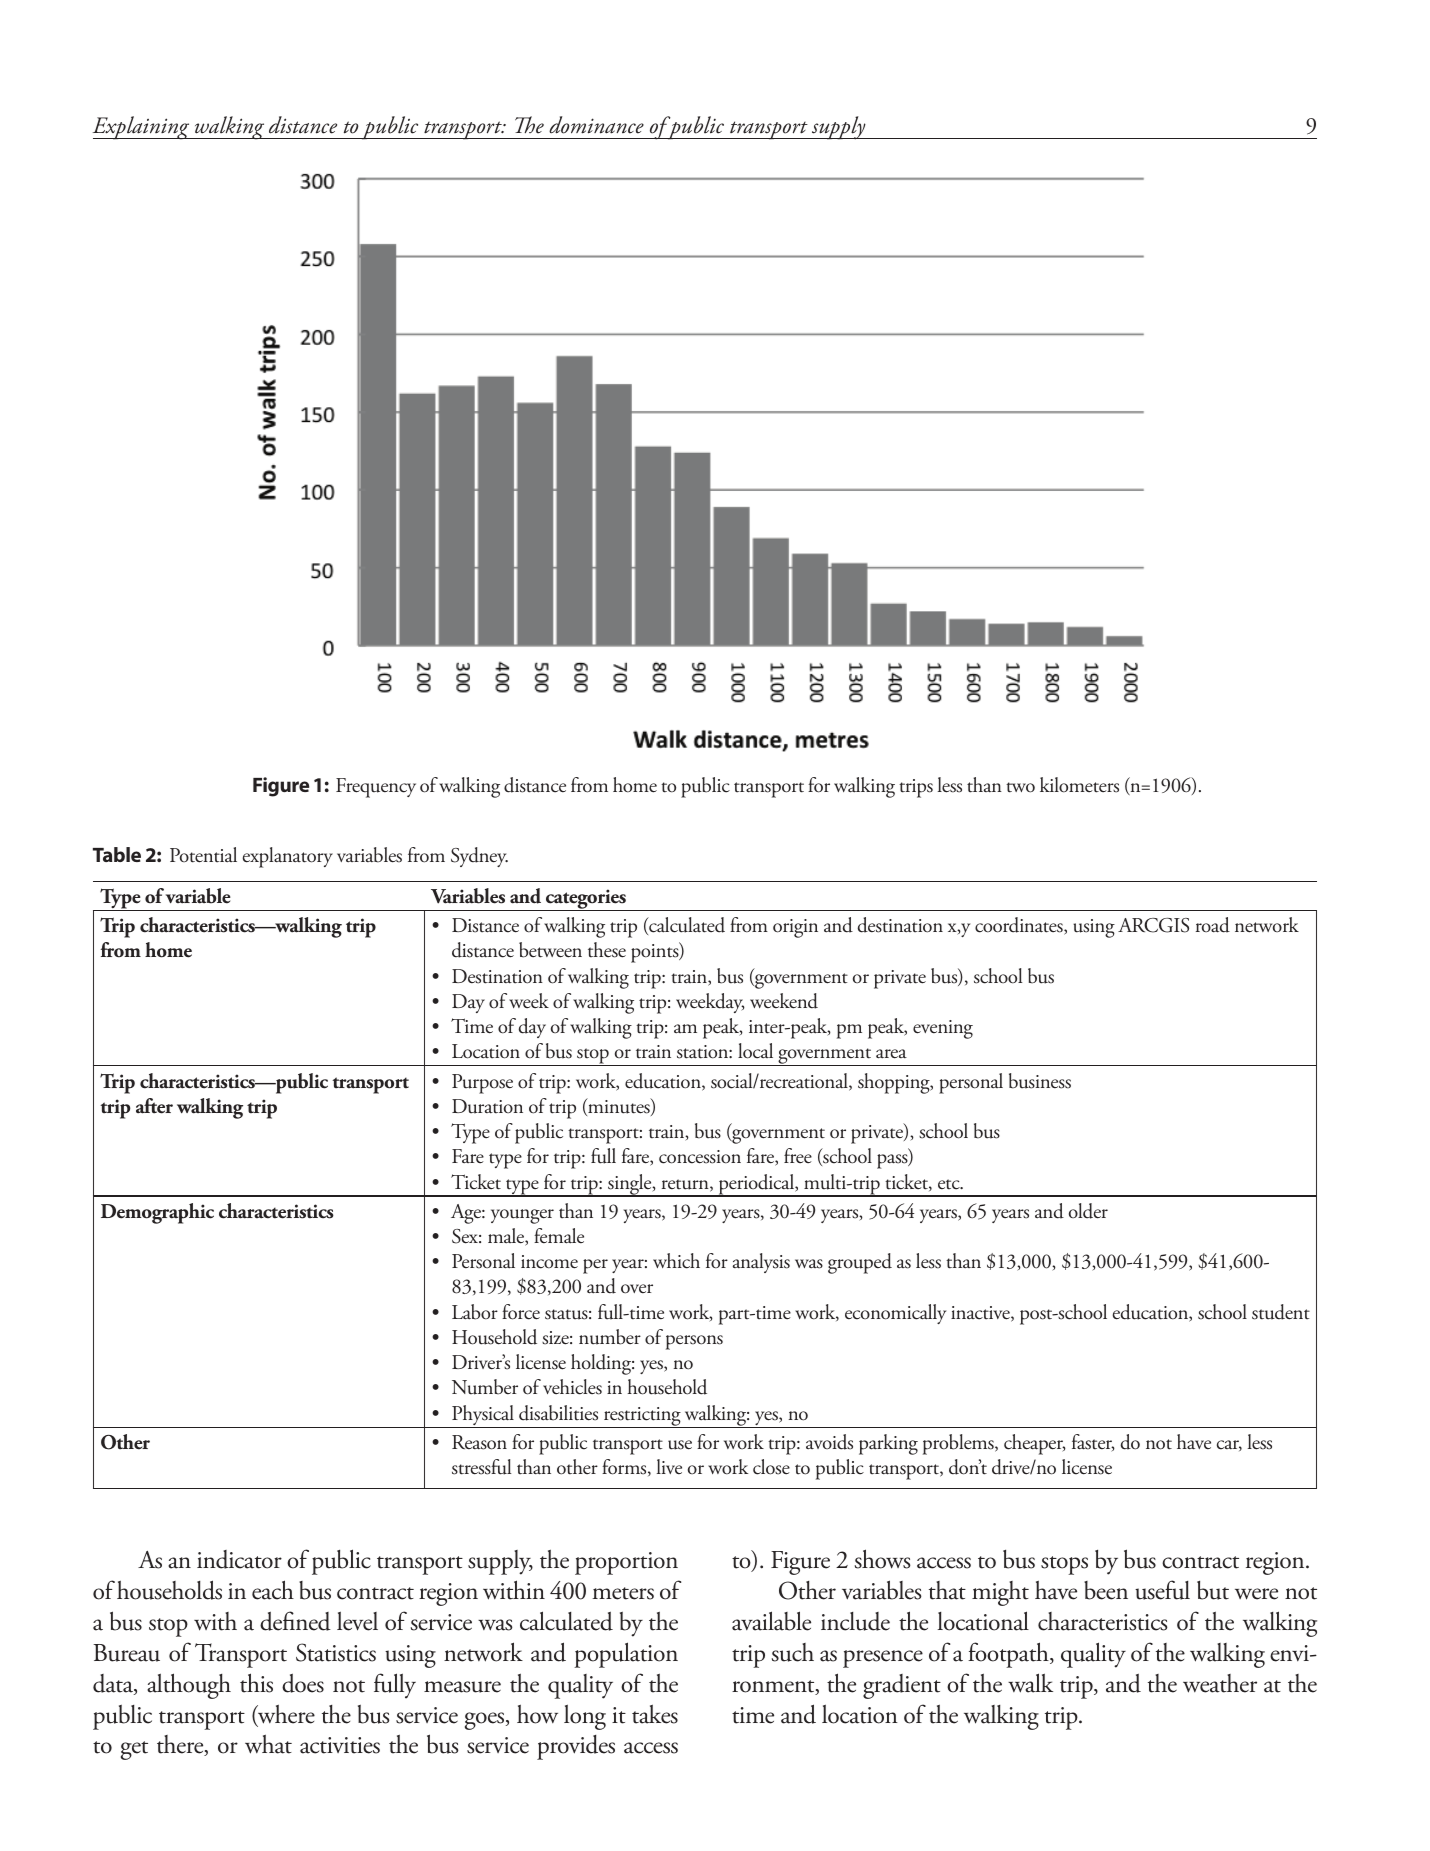  What do you see at coordinates (1153, 925) in the page?
I see `ARCGIS` at bounding box center [1153, 925].
